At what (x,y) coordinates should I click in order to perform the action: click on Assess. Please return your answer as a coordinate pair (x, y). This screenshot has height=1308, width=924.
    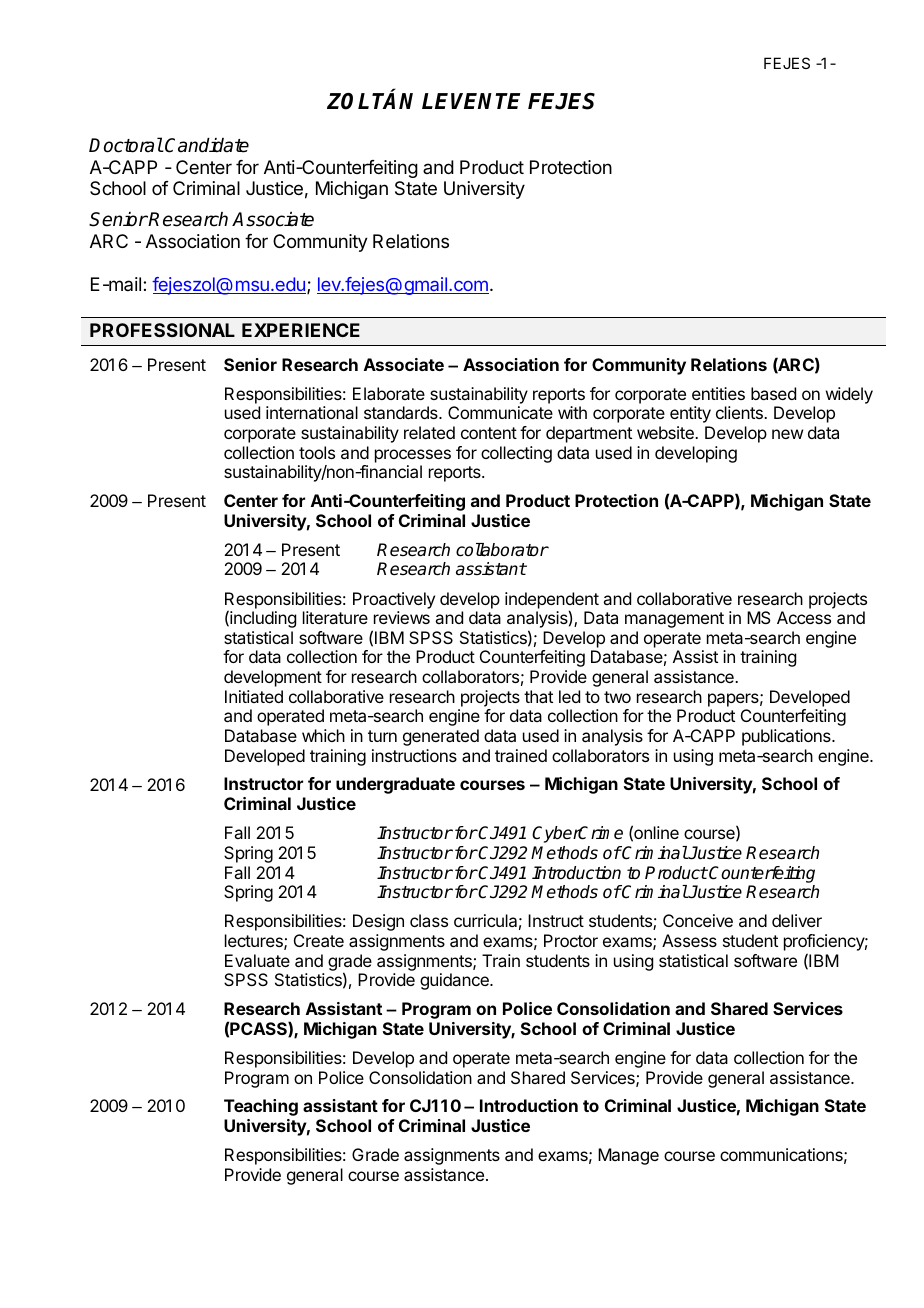
    Looking at the image, I should click on (689, 940).
